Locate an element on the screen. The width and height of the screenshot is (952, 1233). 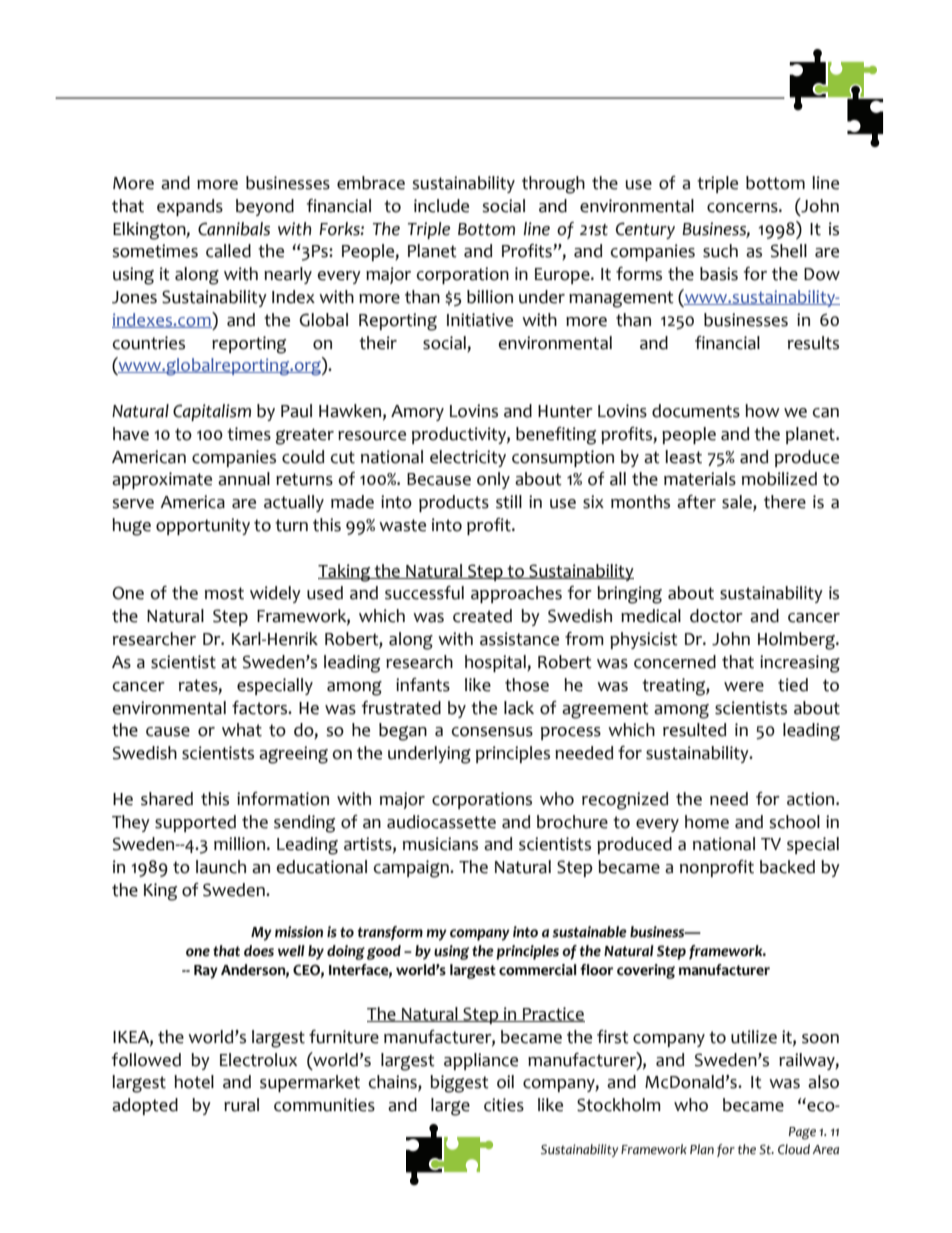
include is located at coordinates (441, 206).
